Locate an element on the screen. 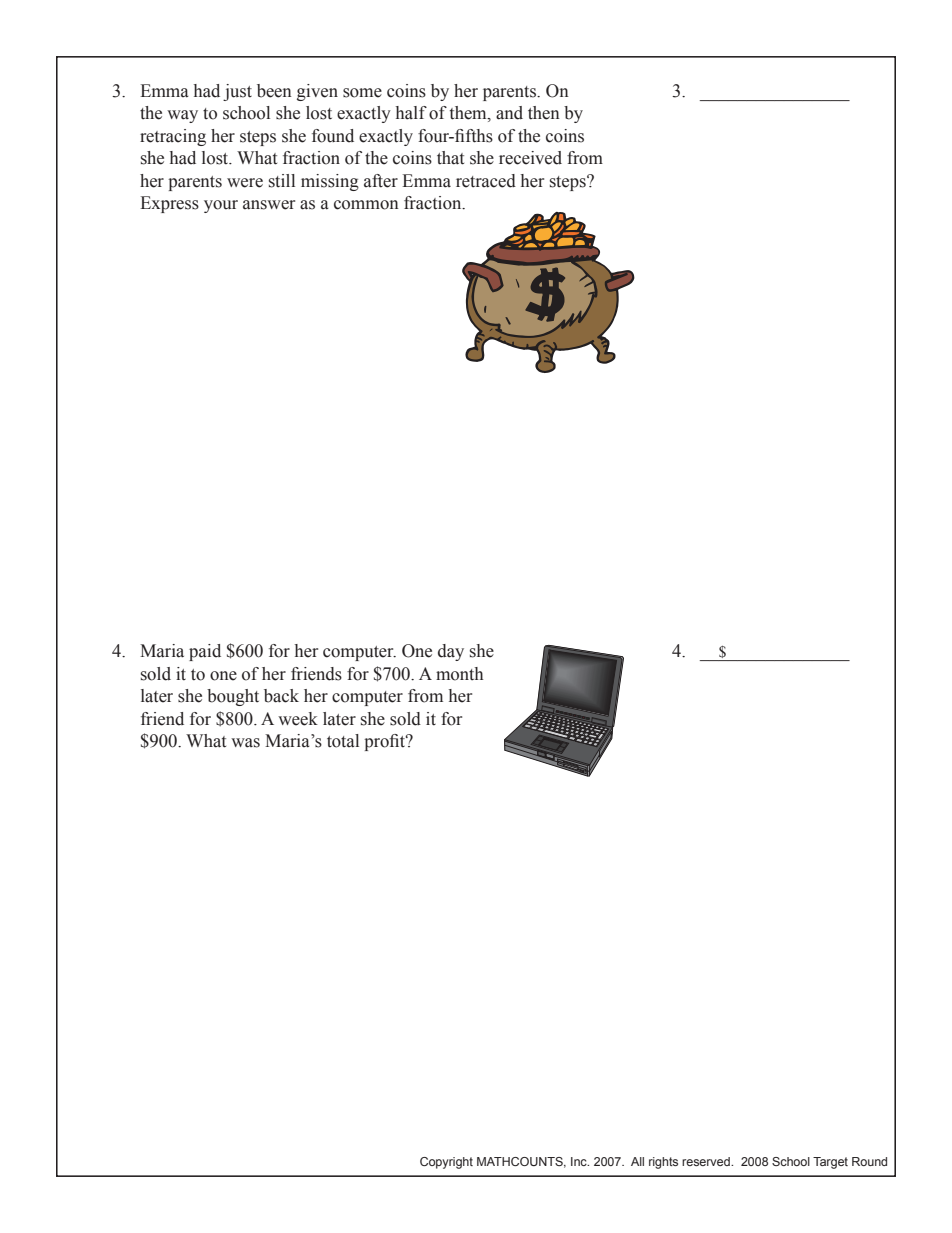  day is located at coordinates (451, 652).
